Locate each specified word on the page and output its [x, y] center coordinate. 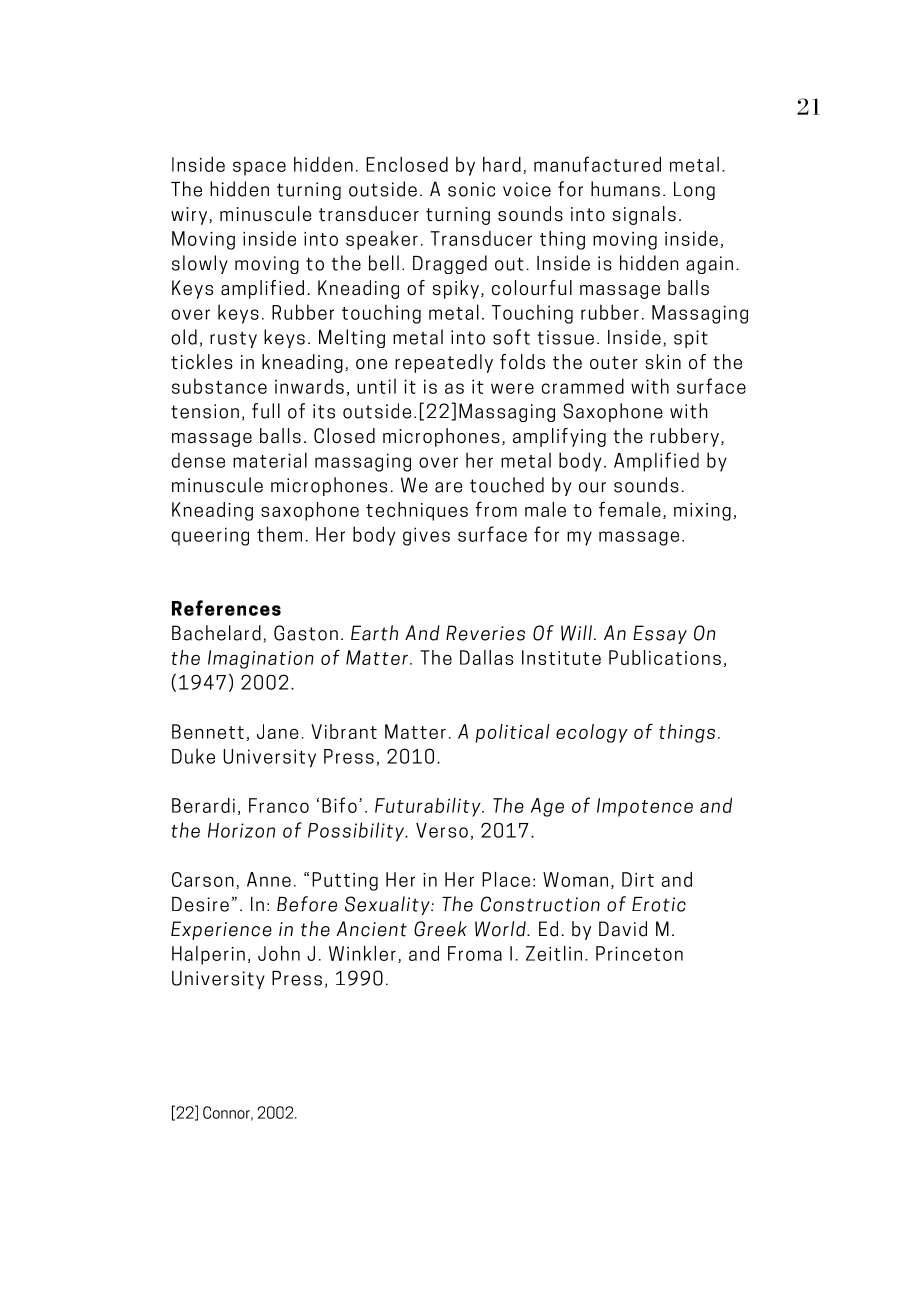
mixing [702, 512]
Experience [221, 930]
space [259, 168]
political [513, 733]
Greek [440, 929]
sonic [471, 189]
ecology [592, 733]
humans [625, 189]
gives [426, 536]
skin [663, 361]
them [279, 534]
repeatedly [444, 363]
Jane [278, 731]
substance [219, 386]
